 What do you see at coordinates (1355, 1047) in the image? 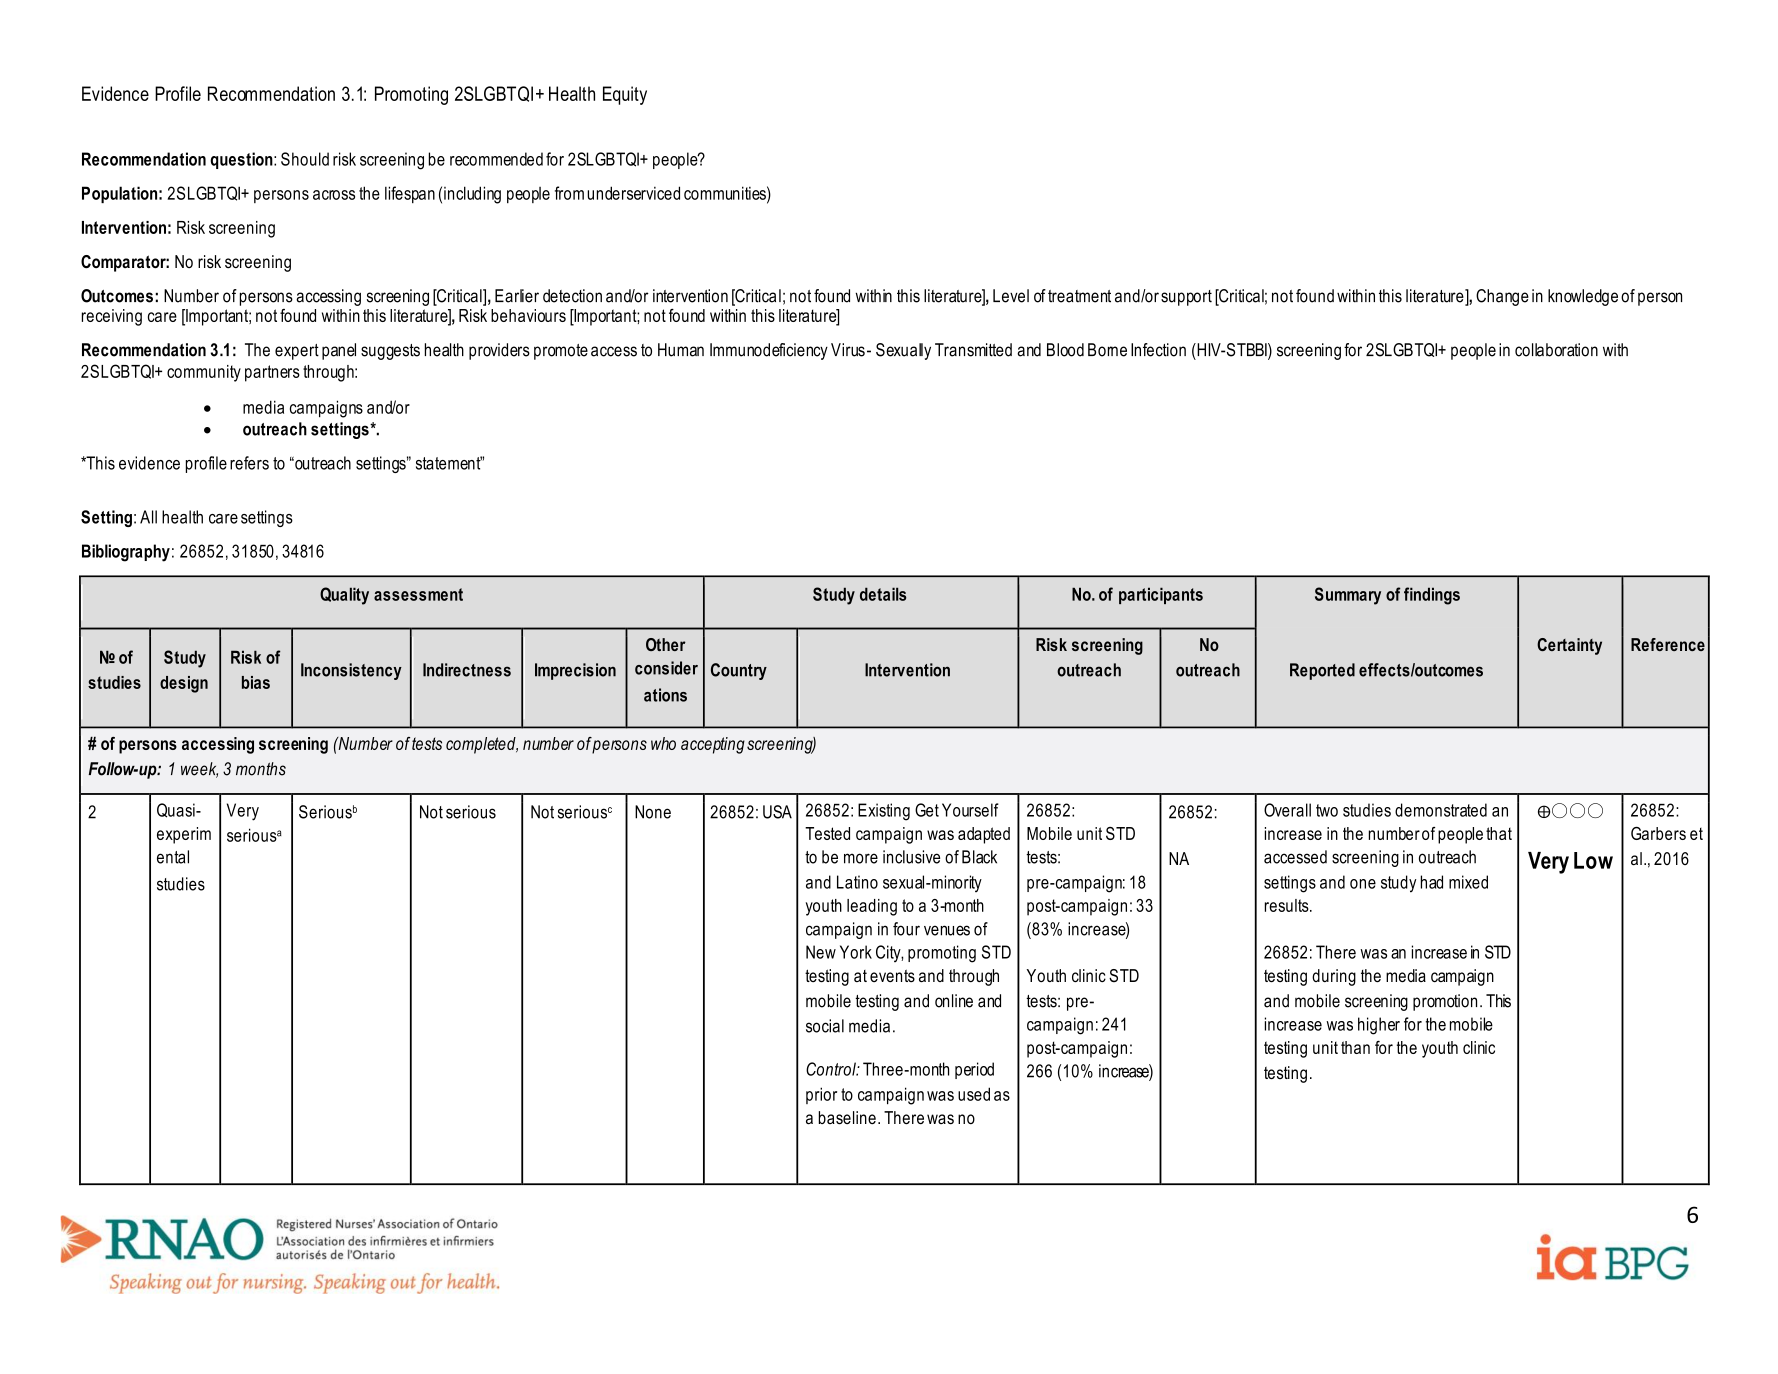
I see `than` at bounding box center [1355, 1047].
